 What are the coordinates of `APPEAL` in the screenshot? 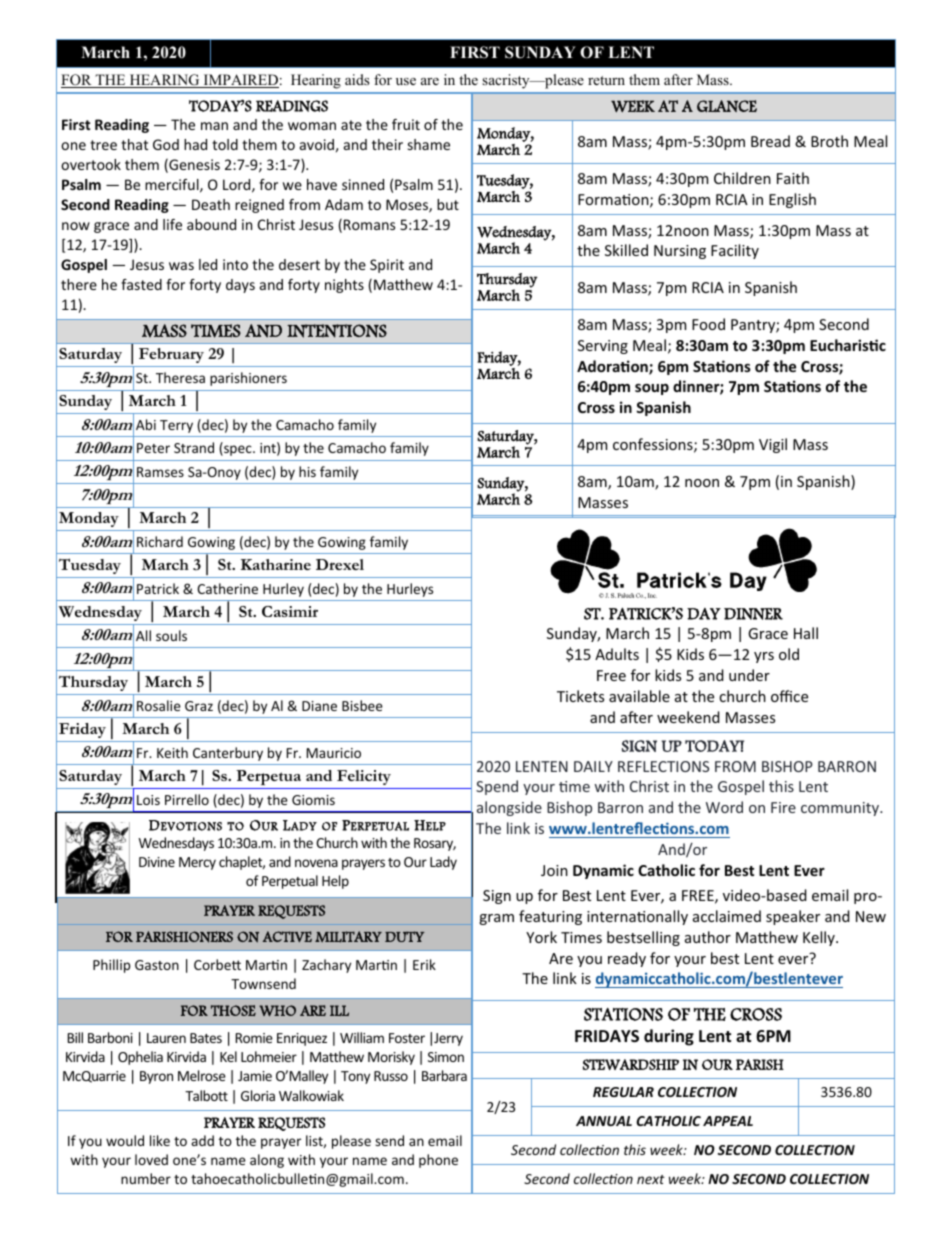 It's located at (728, 1121).
